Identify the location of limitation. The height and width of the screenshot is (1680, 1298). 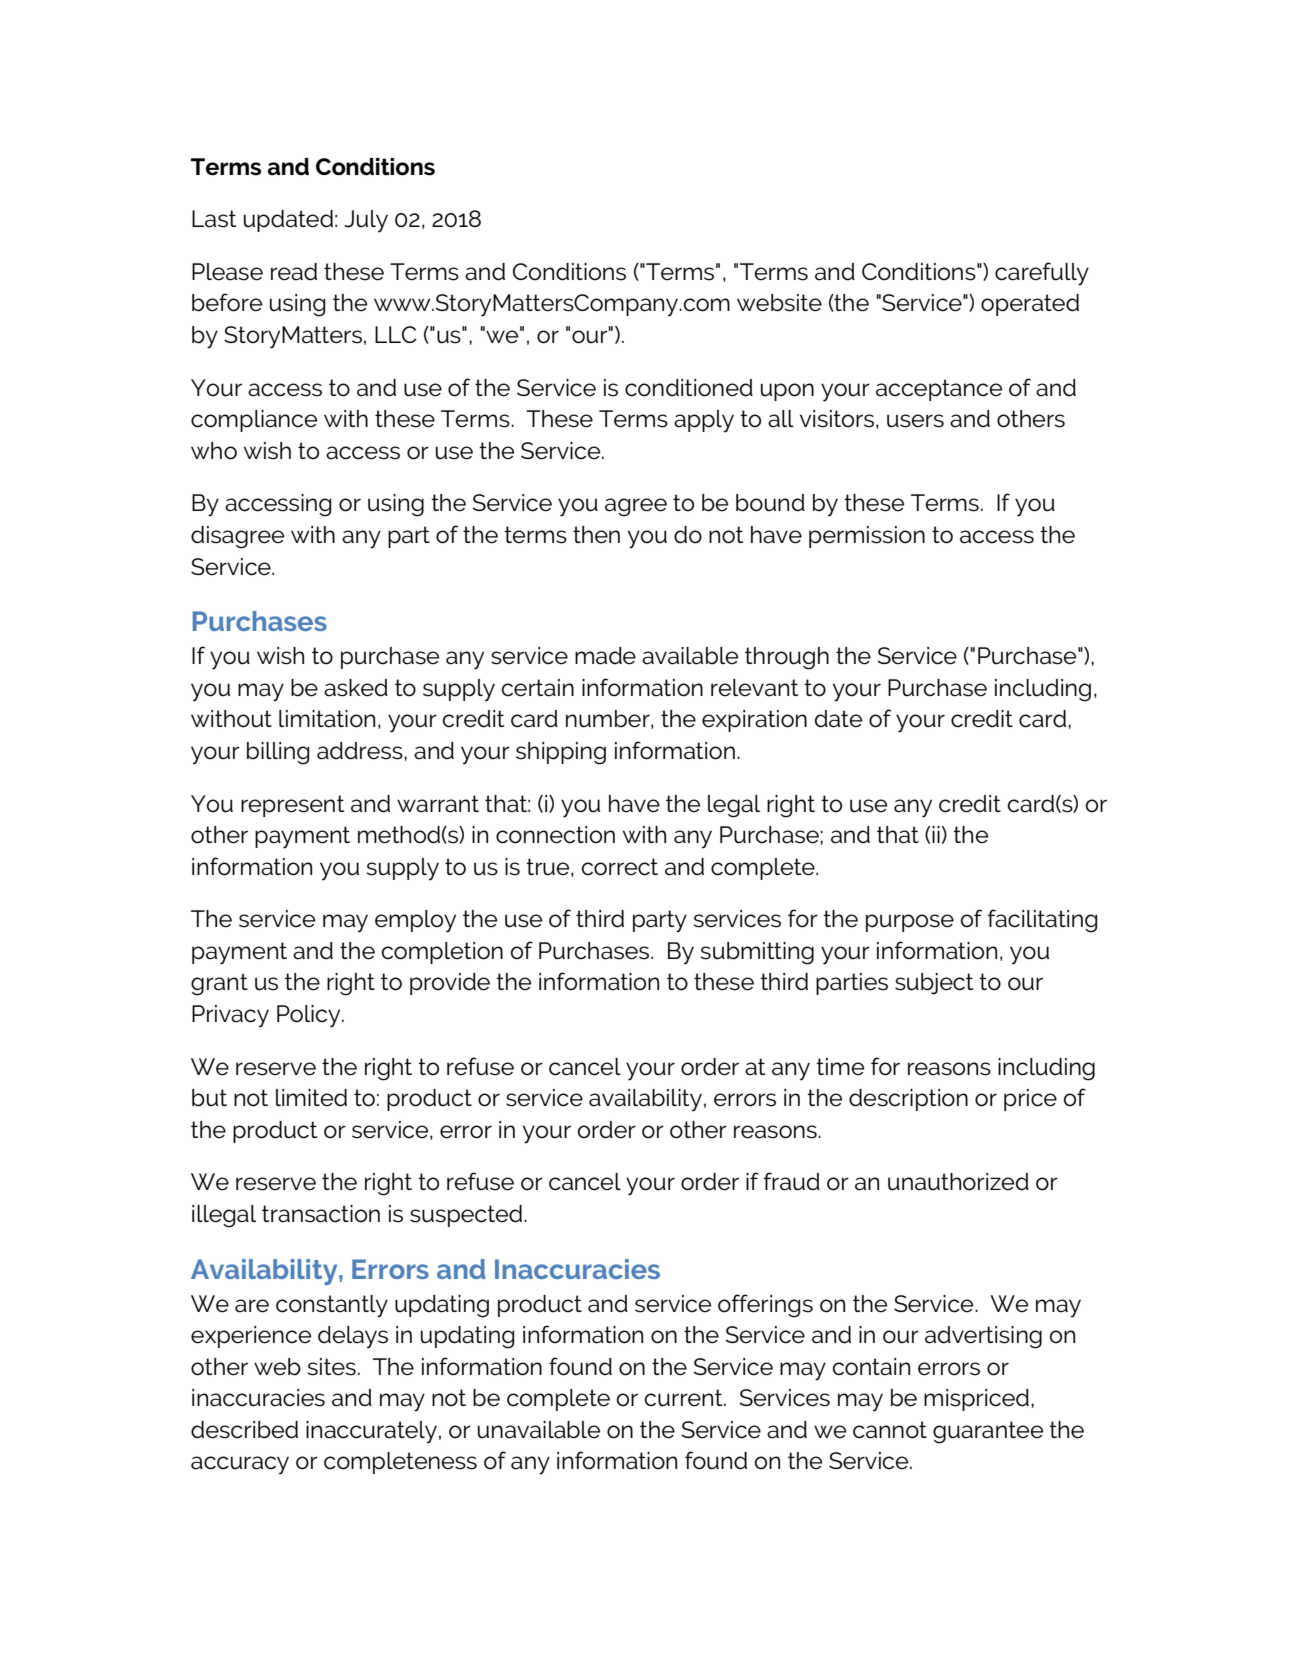
(327, 719).
